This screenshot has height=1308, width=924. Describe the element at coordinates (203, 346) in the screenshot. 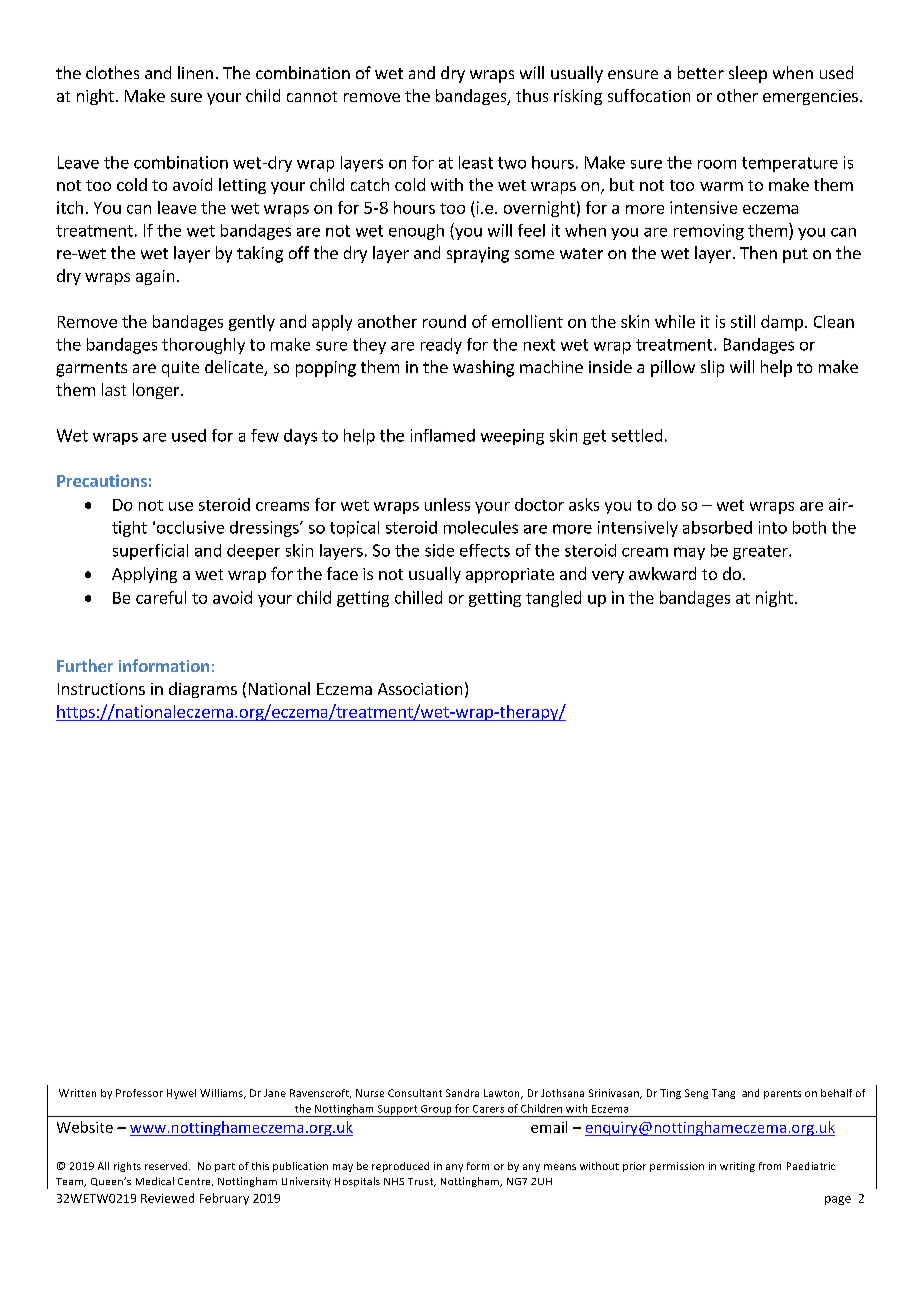

I see `thoroughly` at that location.
